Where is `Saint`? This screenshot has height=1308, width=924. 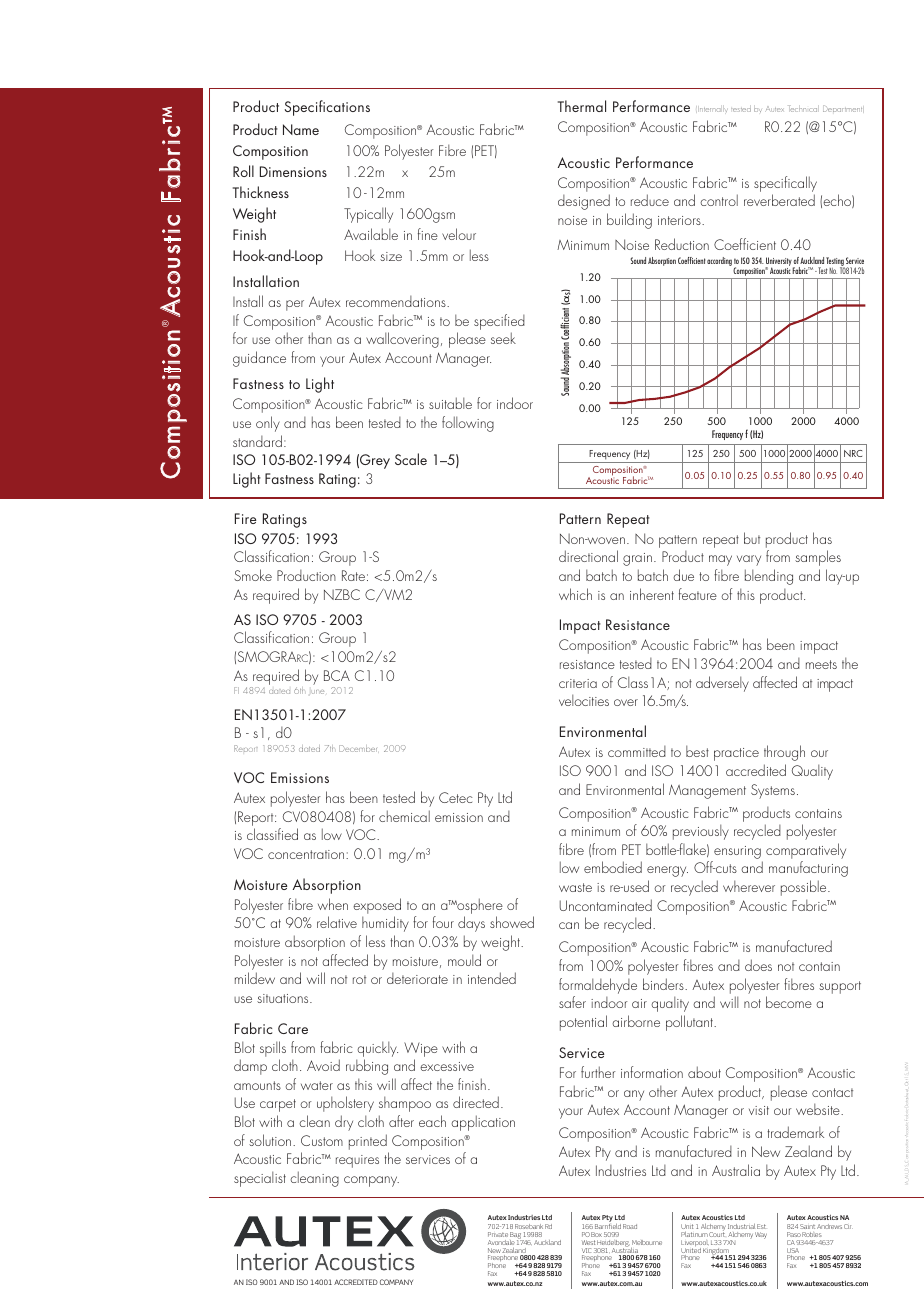 Saint is located at coordinates (807, 1226).
